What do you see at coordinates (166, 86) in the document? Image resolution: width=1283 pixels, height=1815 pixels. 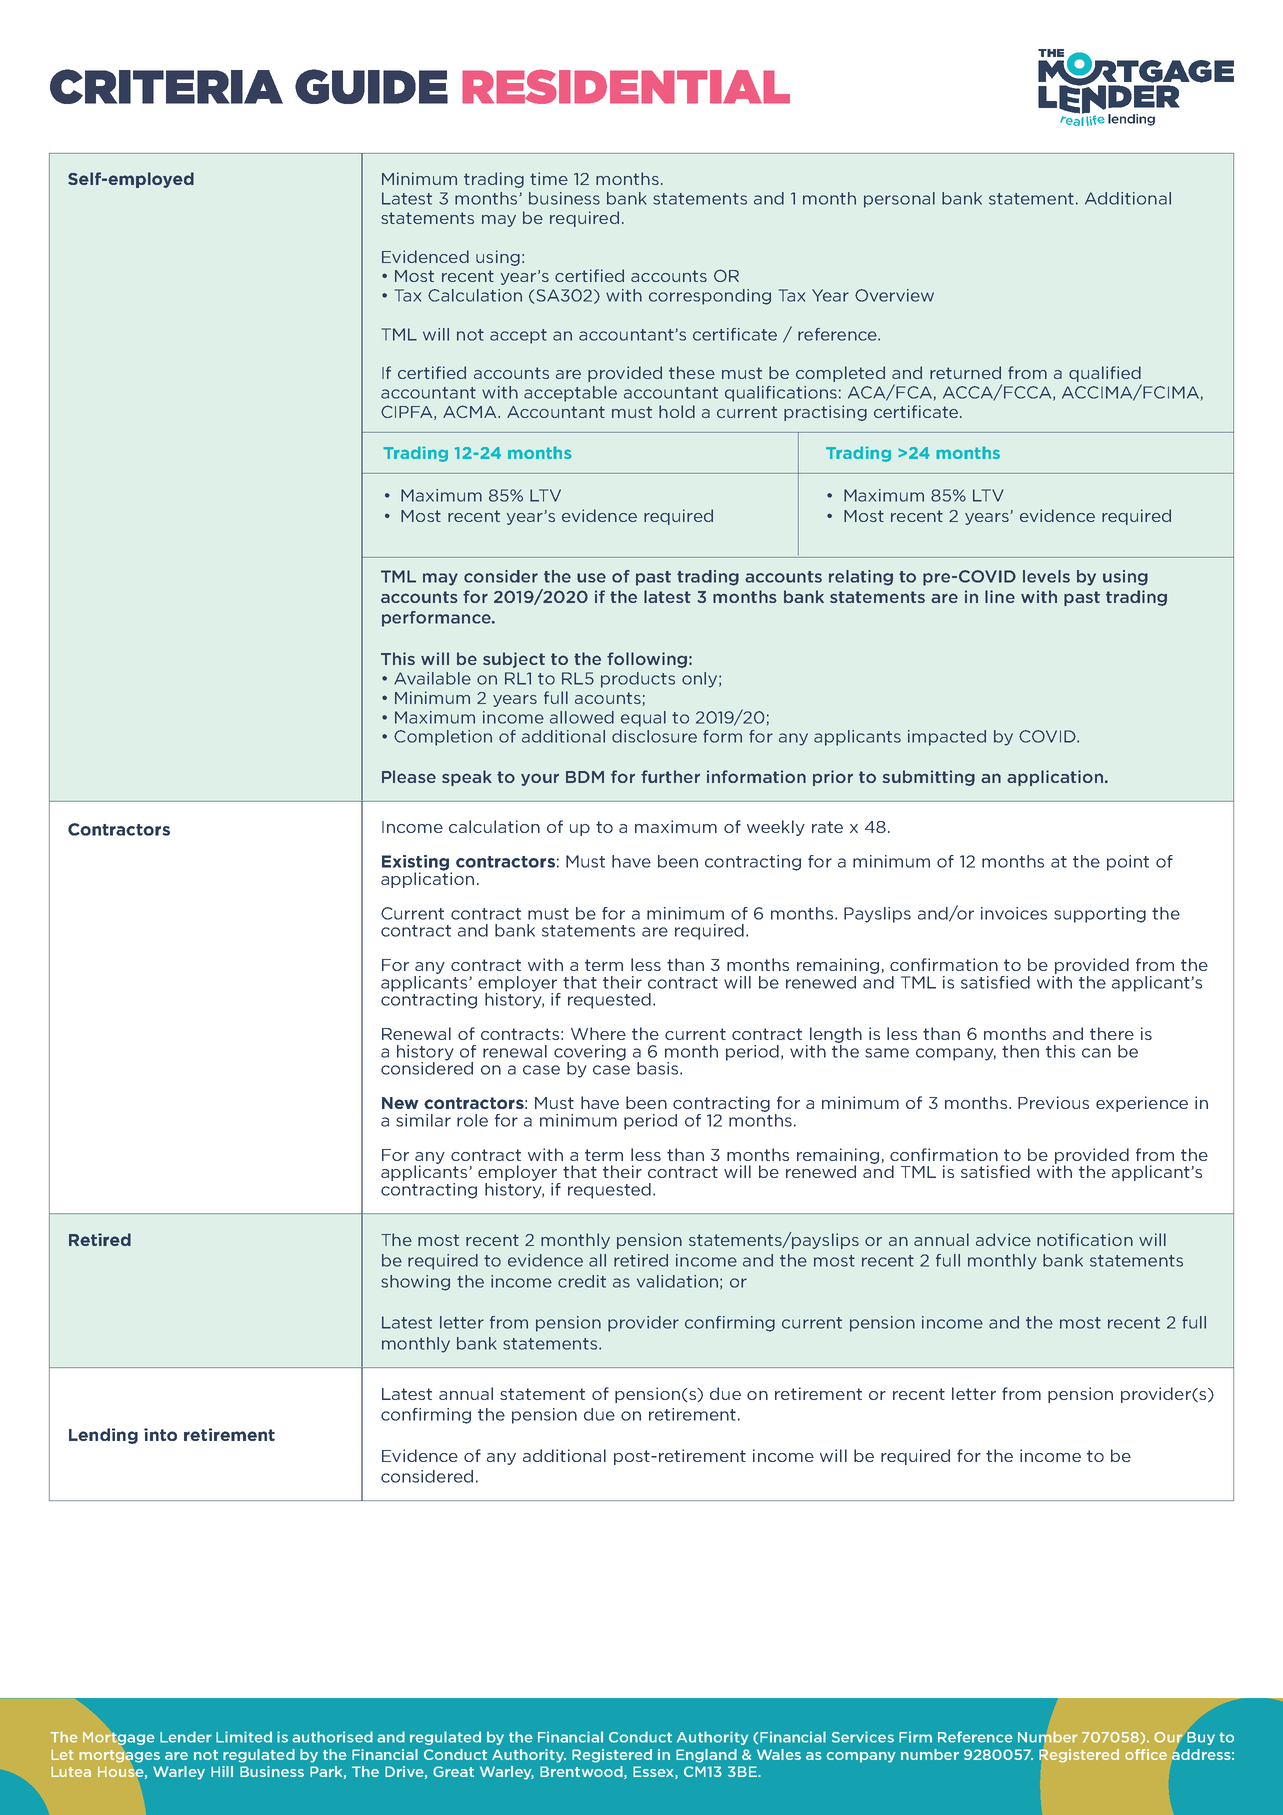 I see `CRITERIA` at bounding box center [166, 86].
